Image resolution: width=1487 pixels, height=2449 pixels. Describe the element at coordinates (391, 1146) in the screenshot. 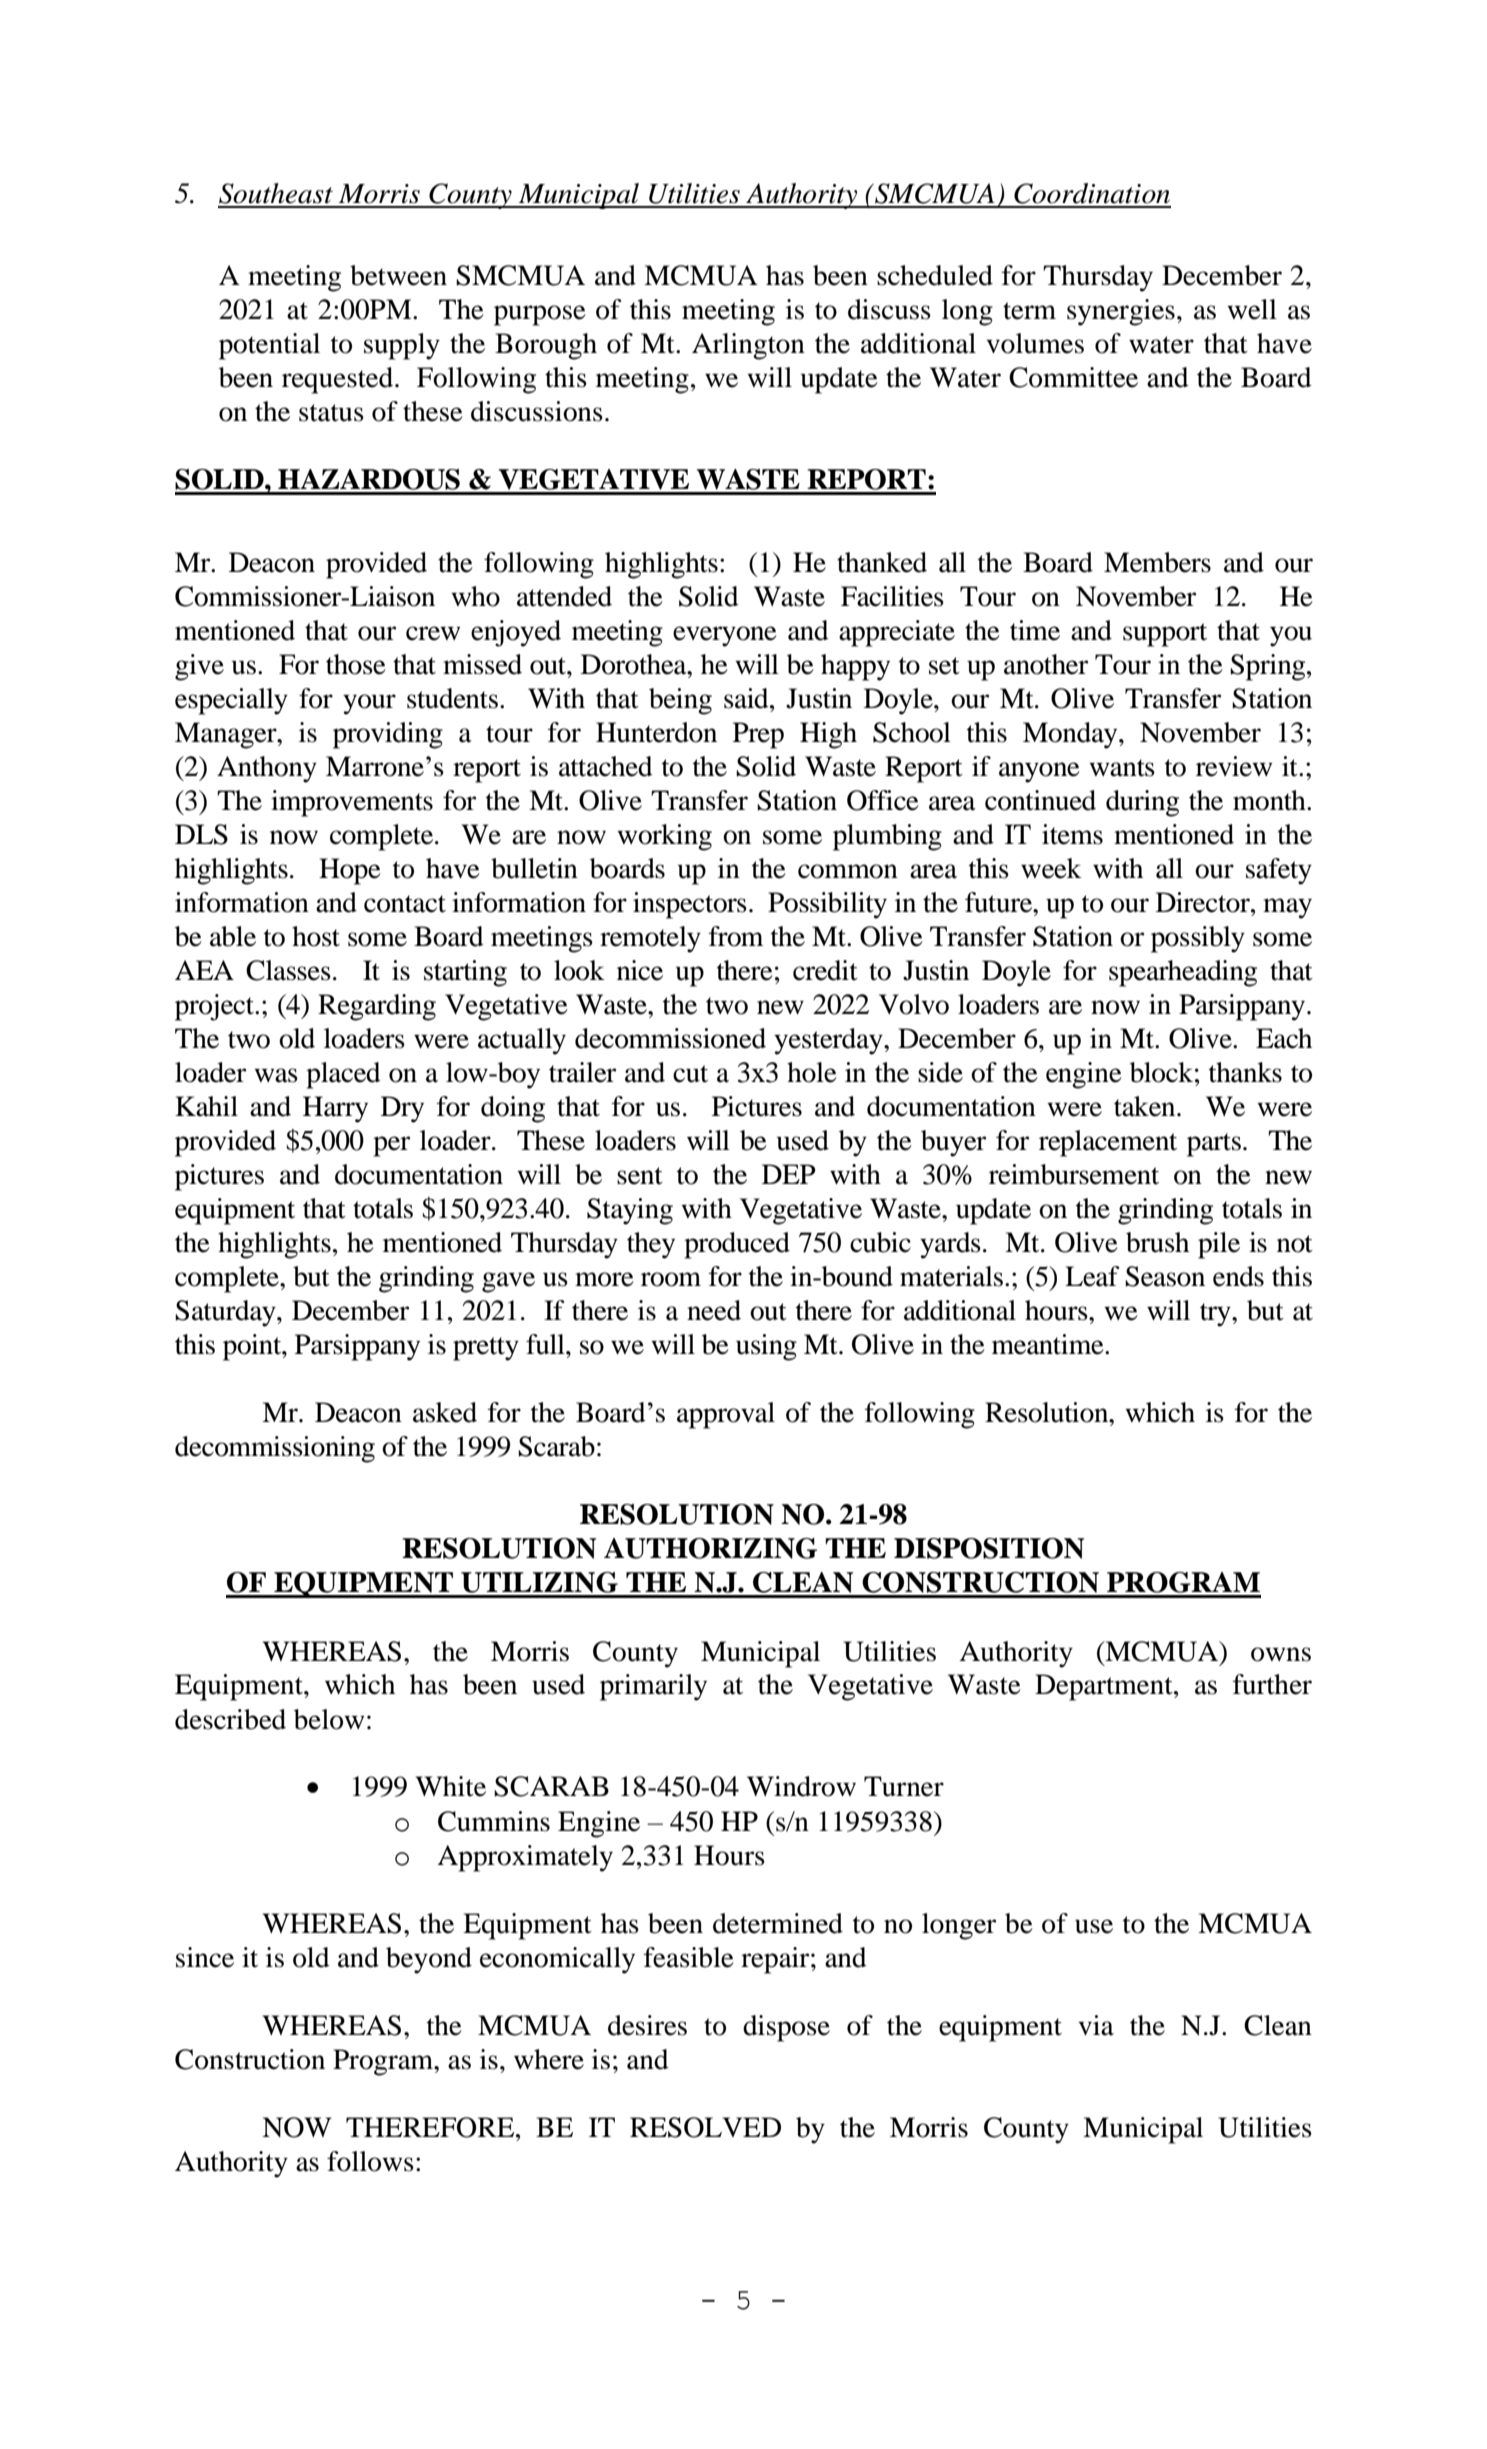

I see `per` at that location.
